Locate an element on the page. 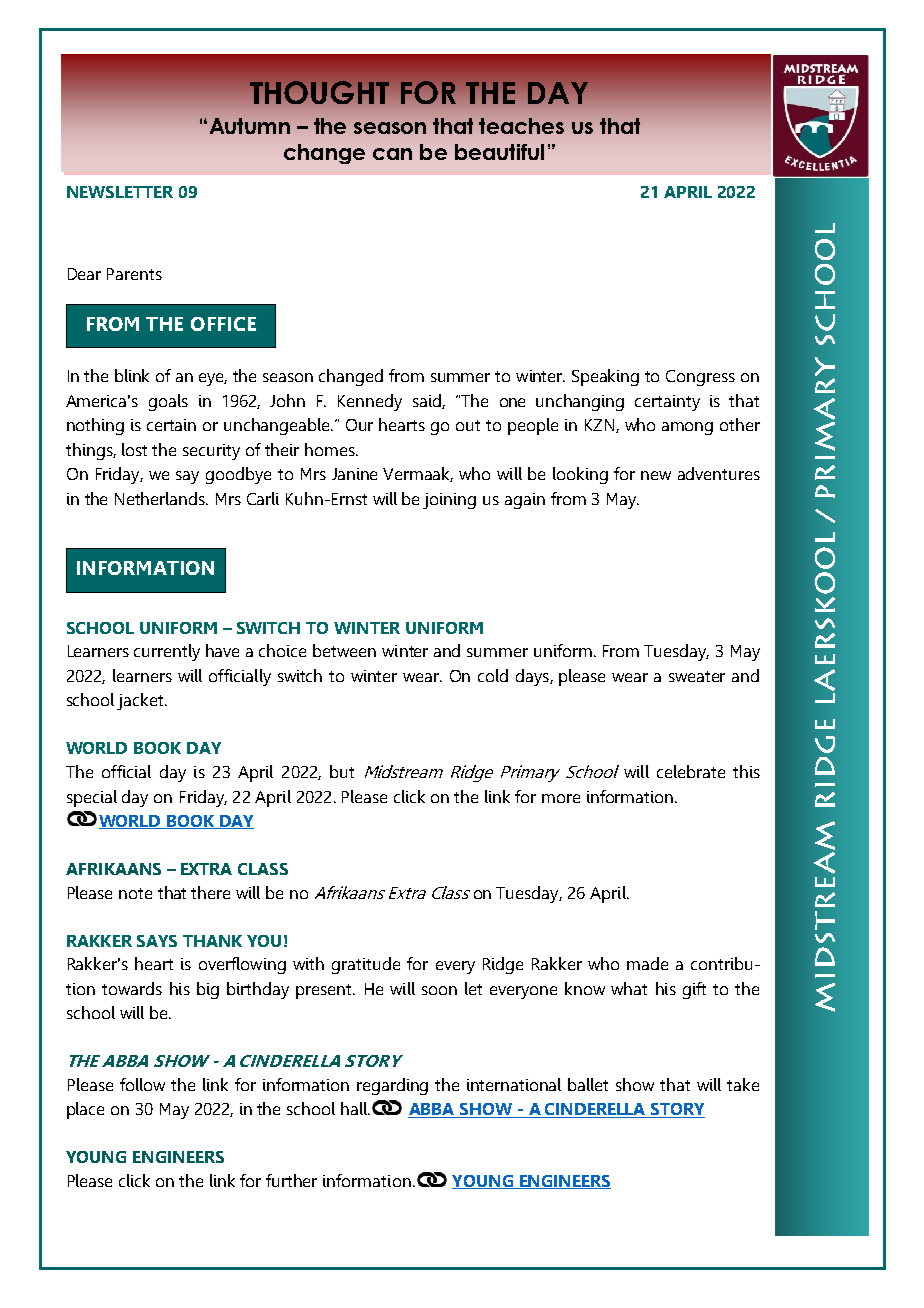 This document has width=924, height=1308. gratitude is located at coordinates (366, 965).
